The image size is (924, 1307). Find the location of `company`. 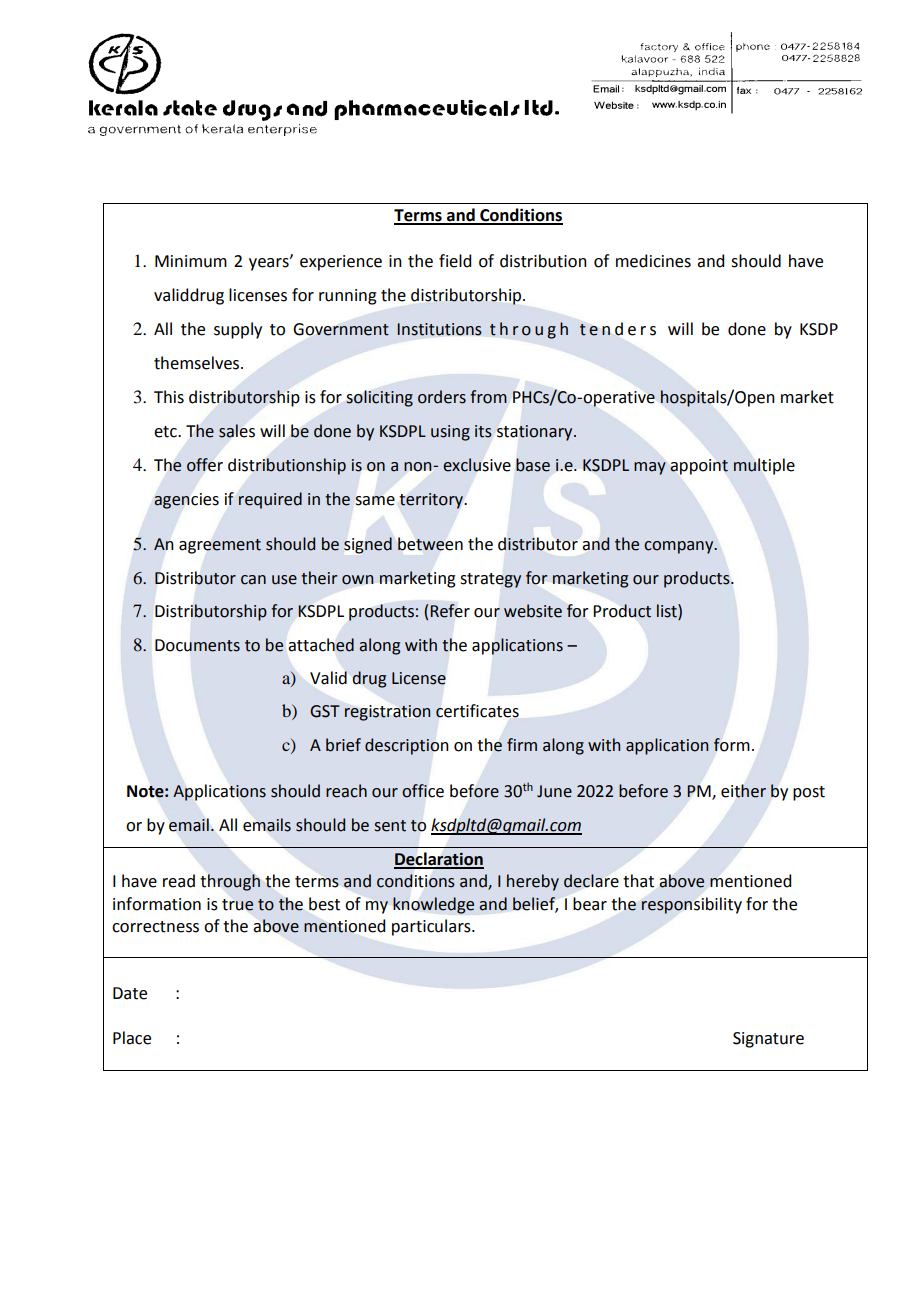

company is located at coordinates (680, 547).
